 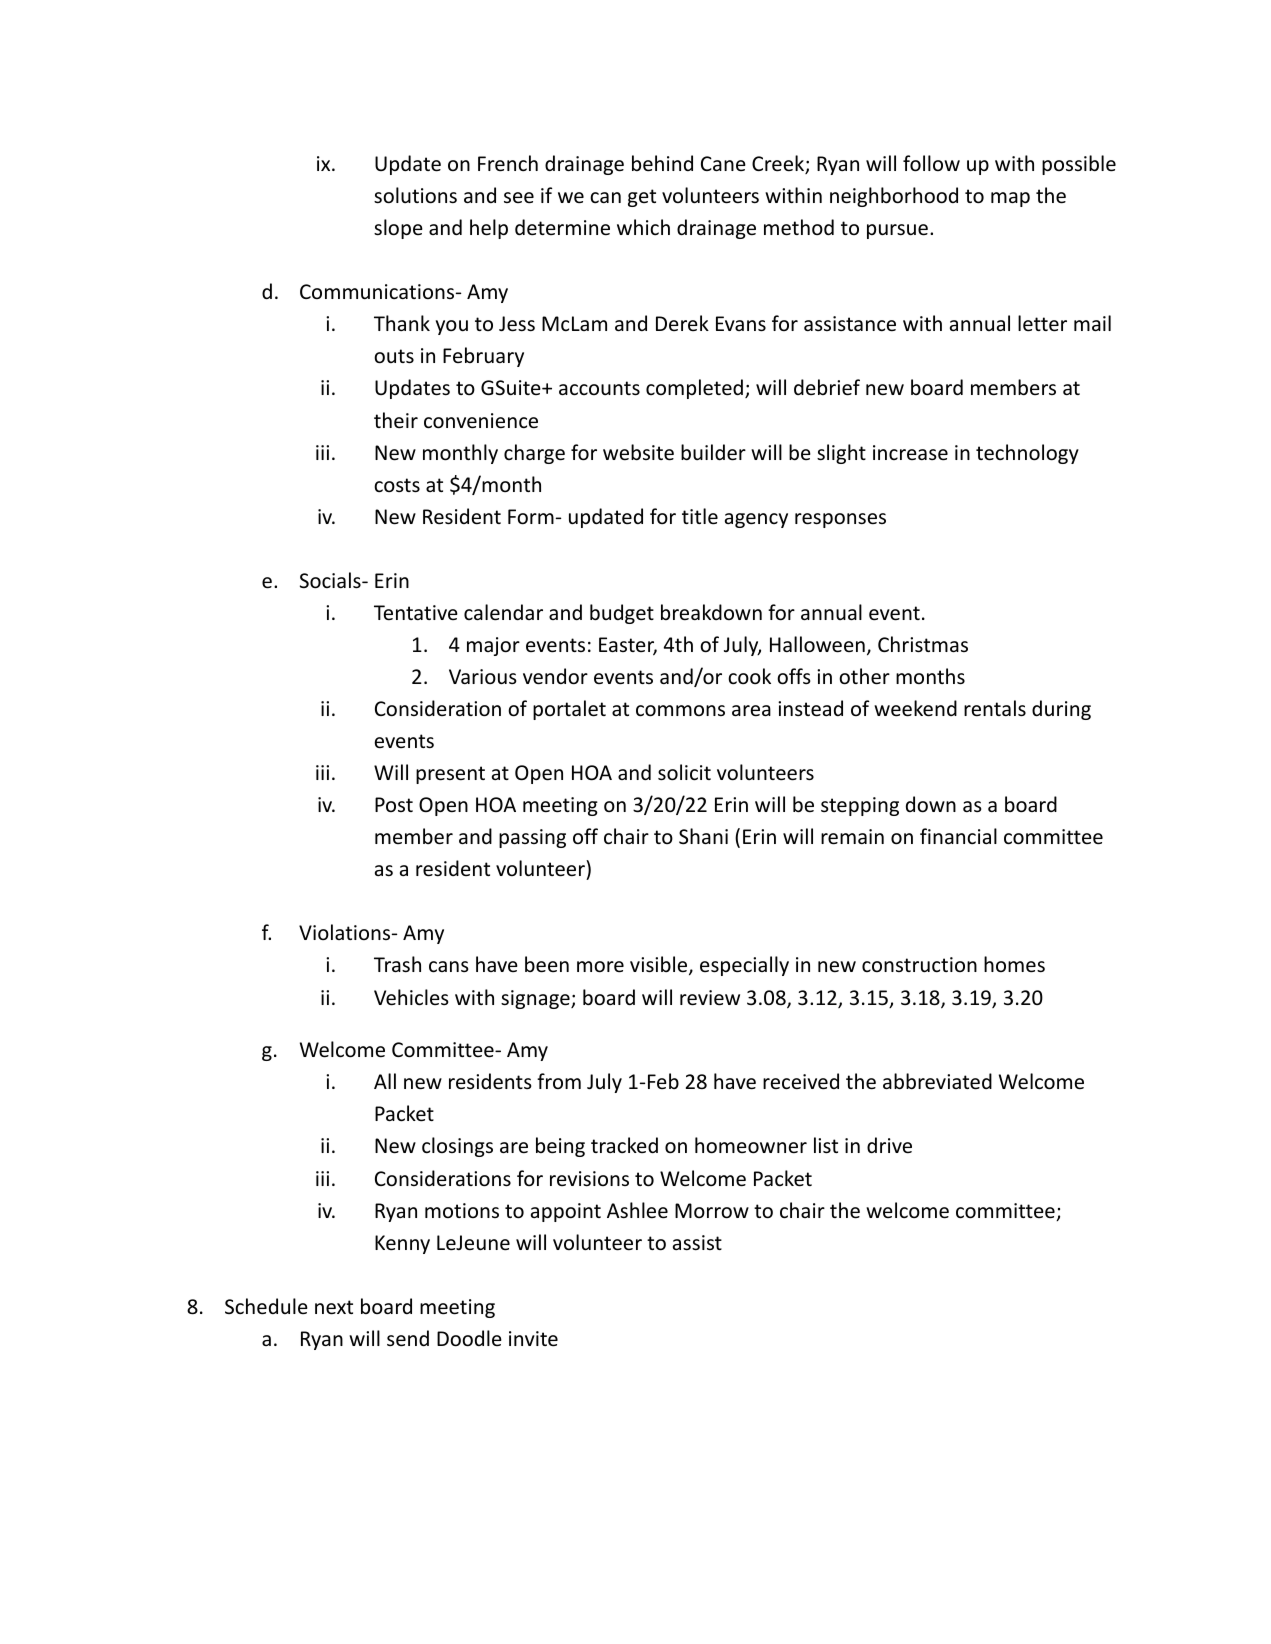 What do you see at coordinates (995, 708) in the screenshot?
I see `rentals` at bounding box center [995, 708].
